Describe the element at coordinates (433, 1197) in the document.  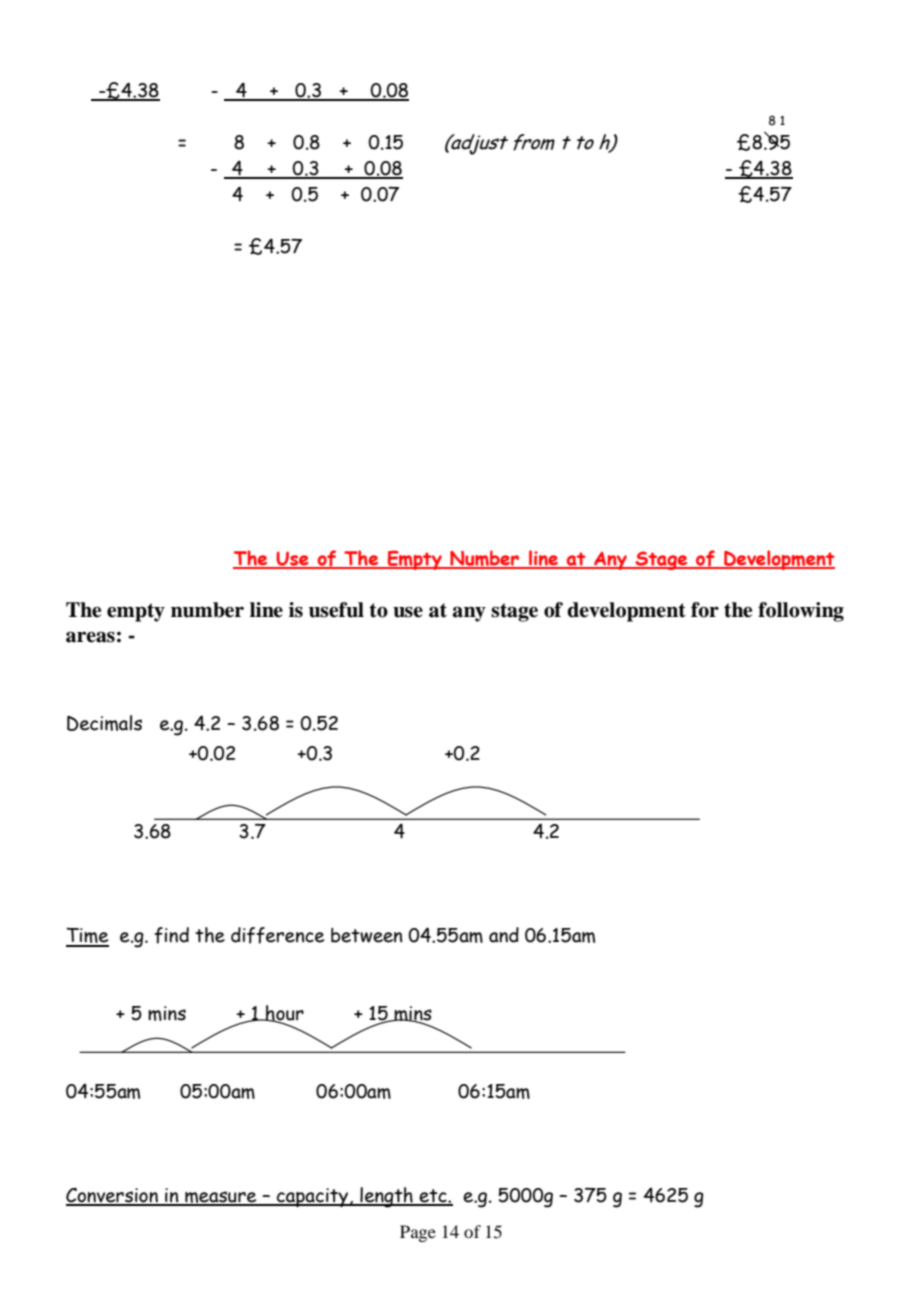
I see `etc` at that location.
